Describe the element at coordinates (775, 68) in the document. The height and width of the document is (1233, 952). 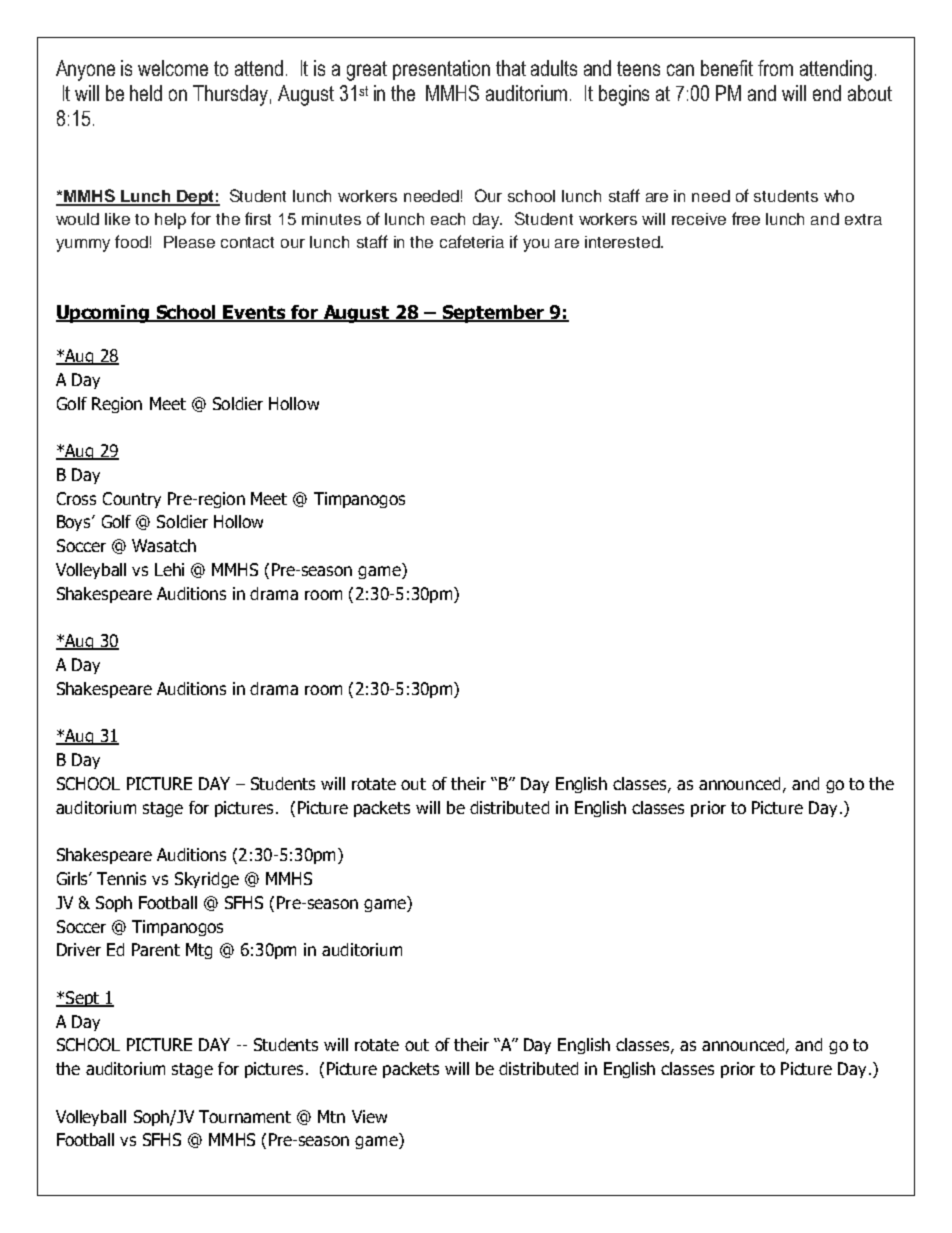
I see `from` at that location.
